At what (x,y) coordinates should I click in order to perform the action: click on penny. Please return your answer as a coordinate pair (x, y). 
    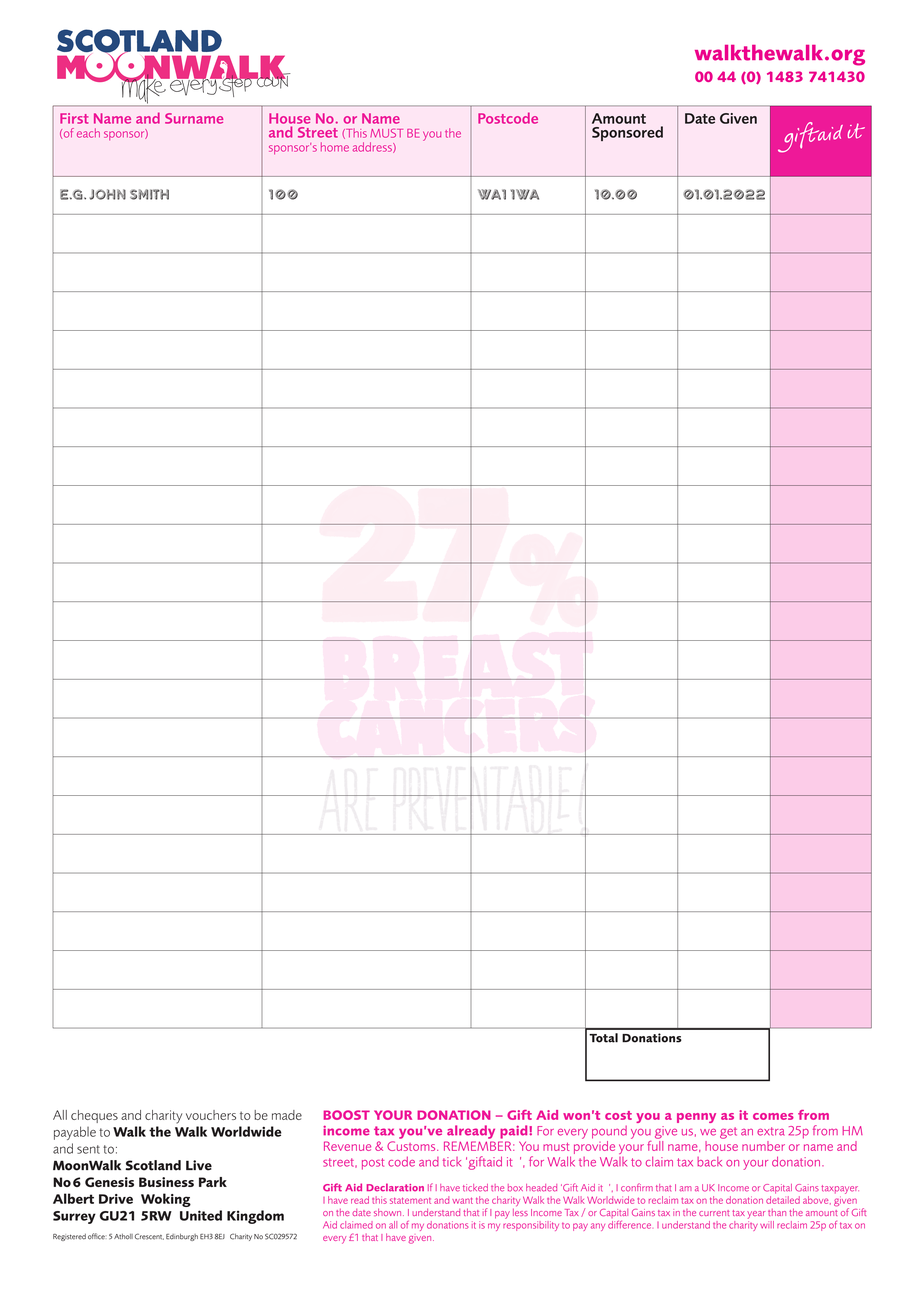
    Looking at the image, I should click on (696, 1118).
